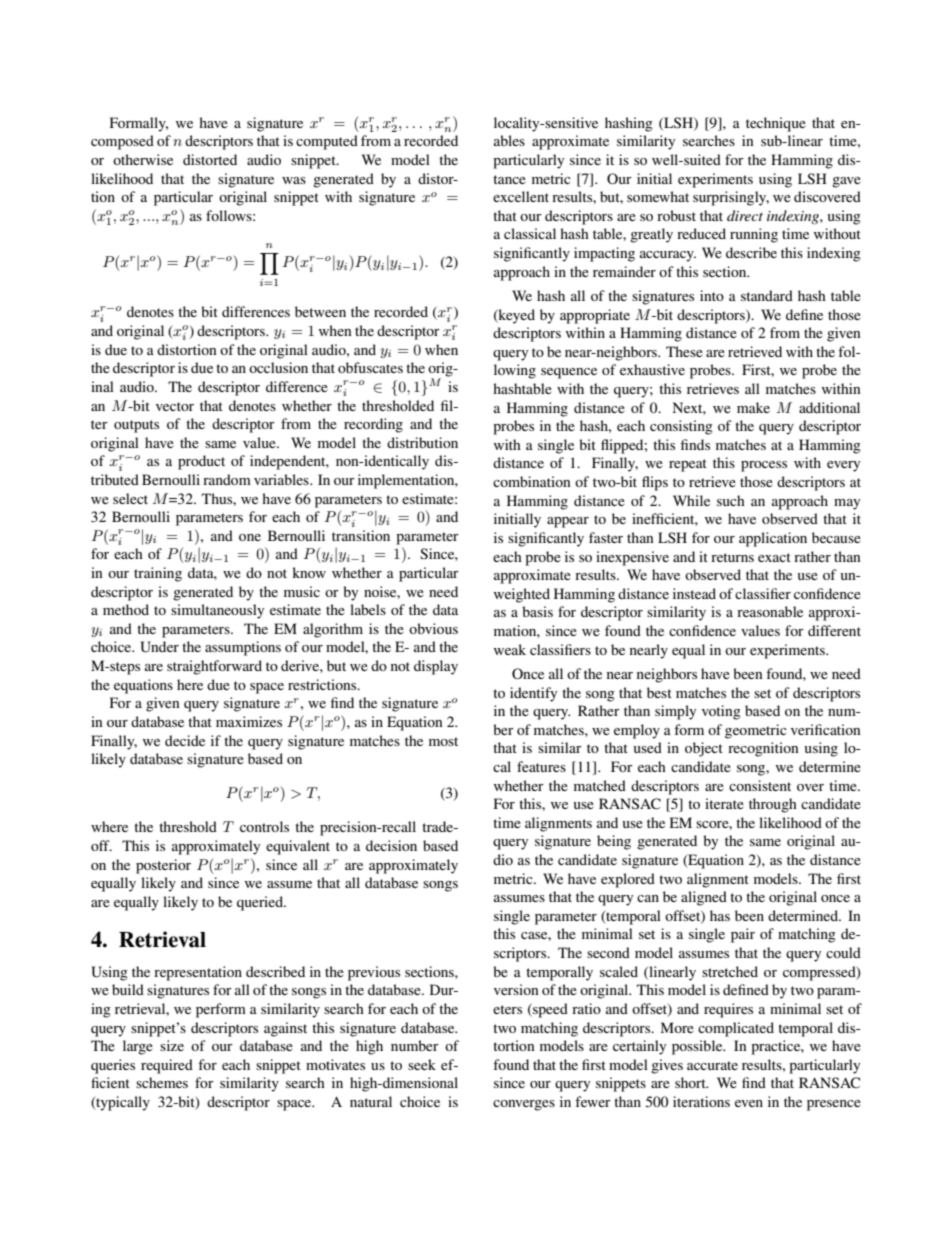  I want to click on even, so click(749, 1103).
